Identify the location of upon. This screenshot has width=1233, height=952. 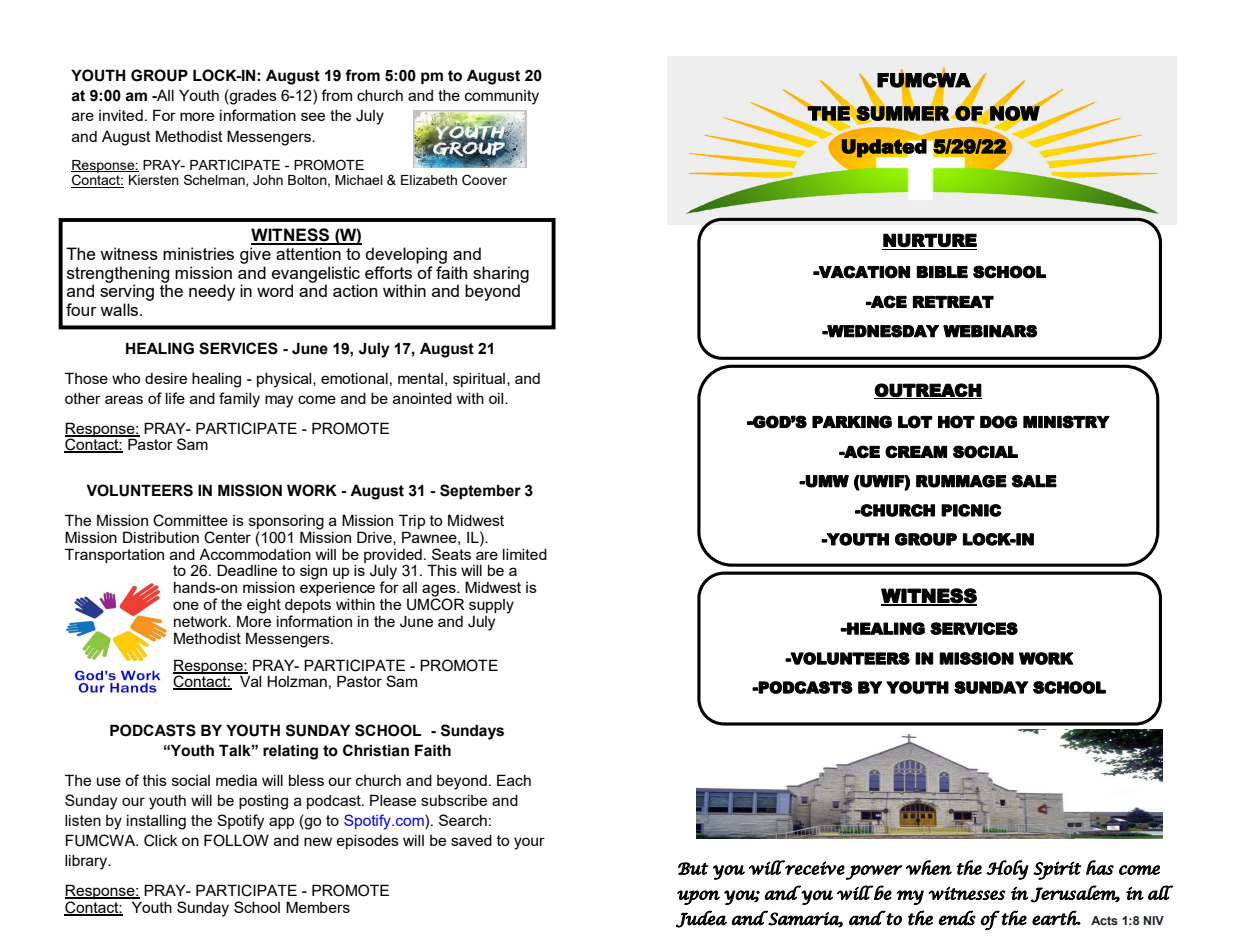
(698, 897).
